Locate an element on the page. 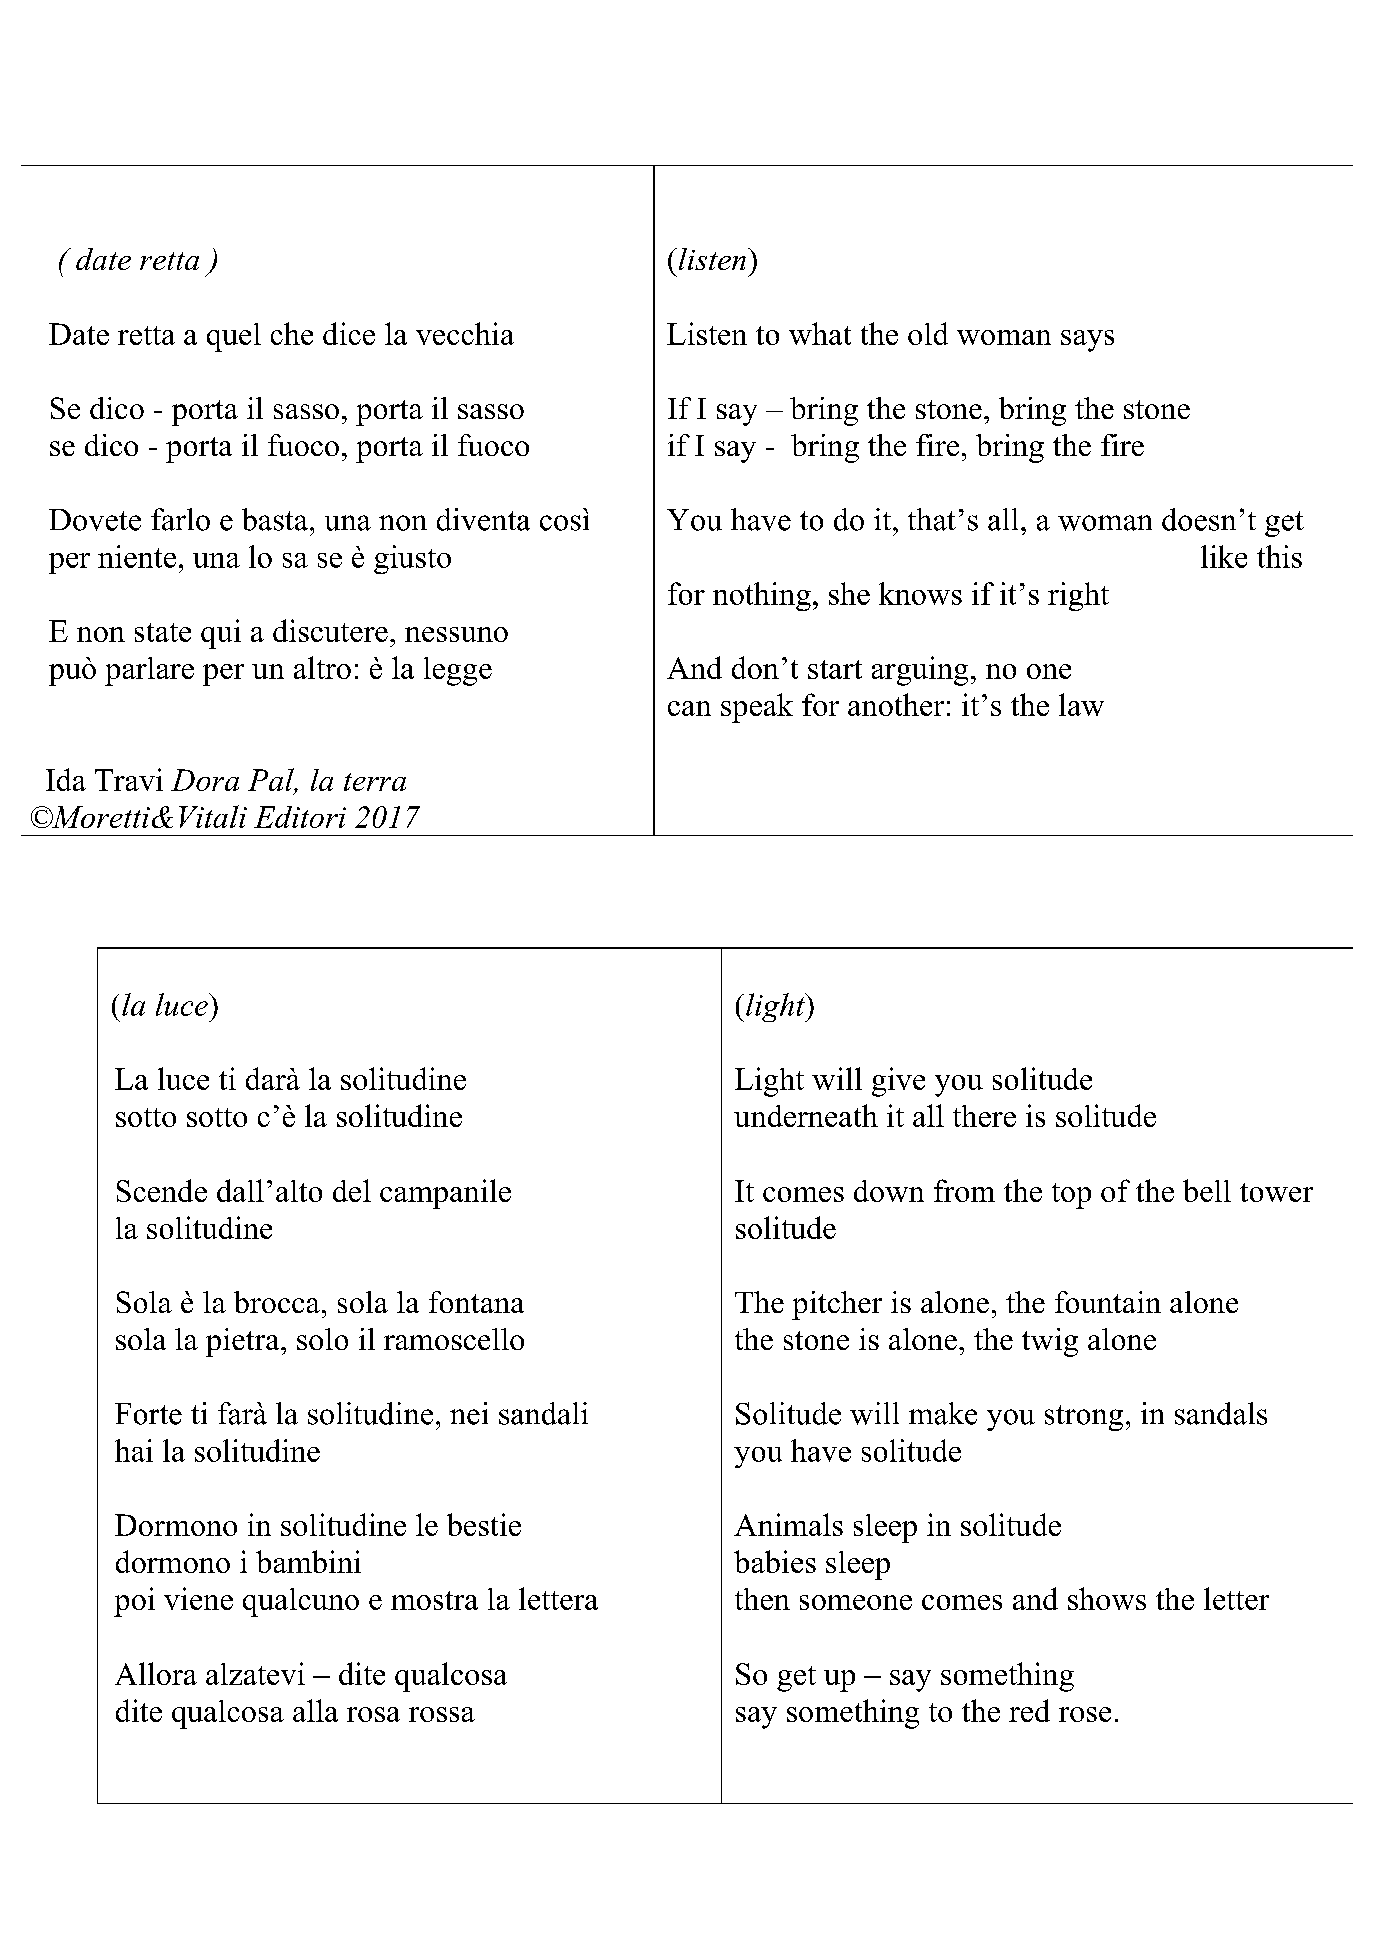 The image size is (1374, 1943). top is located at coordinates (1071, 1196).
